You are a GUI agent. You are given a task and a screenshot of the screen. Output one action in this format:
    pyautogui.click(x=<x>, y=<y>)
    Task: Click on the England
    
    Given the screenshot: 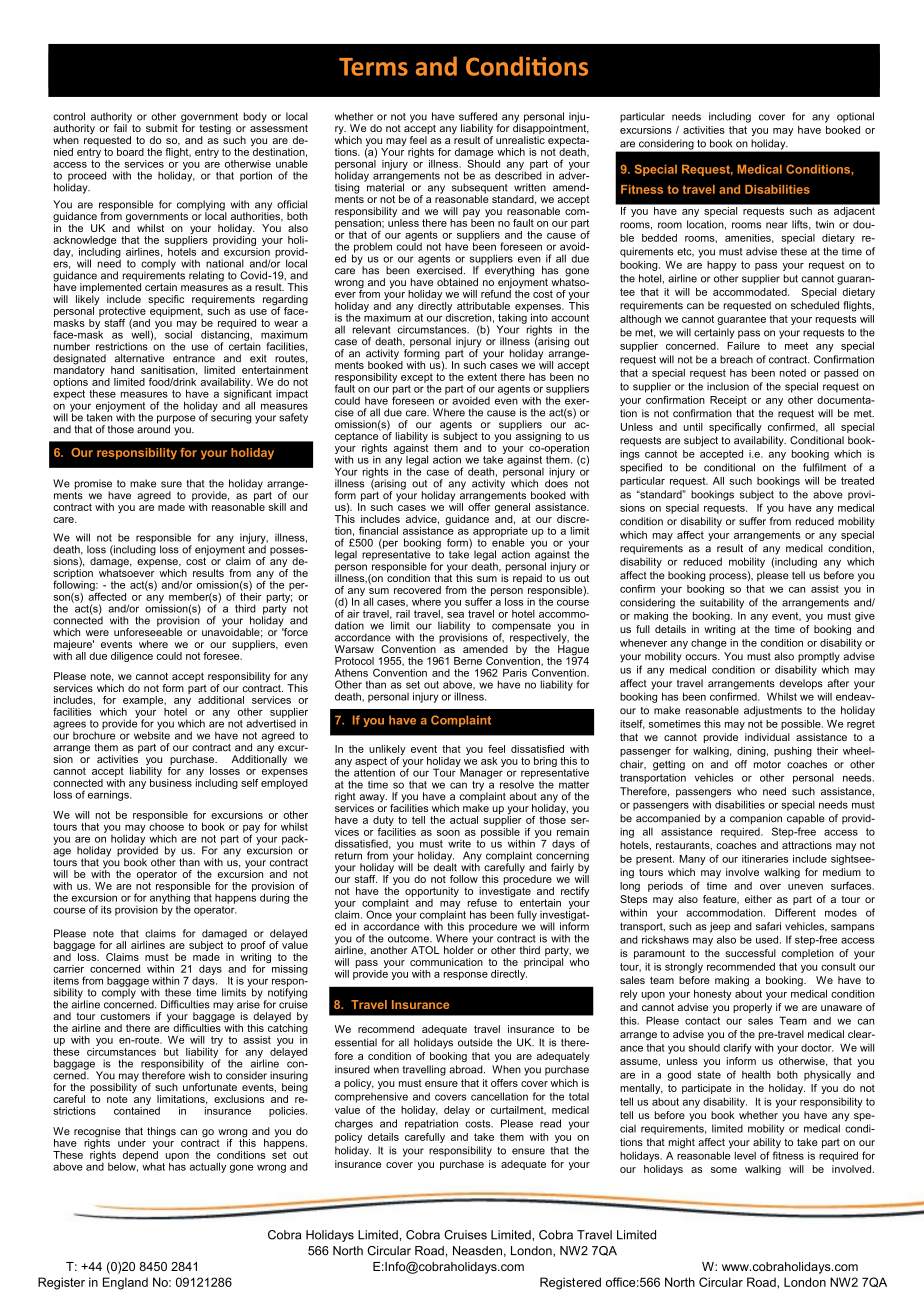 What is the action you would take?
    pyautogui.click(x=125, y=1283)
